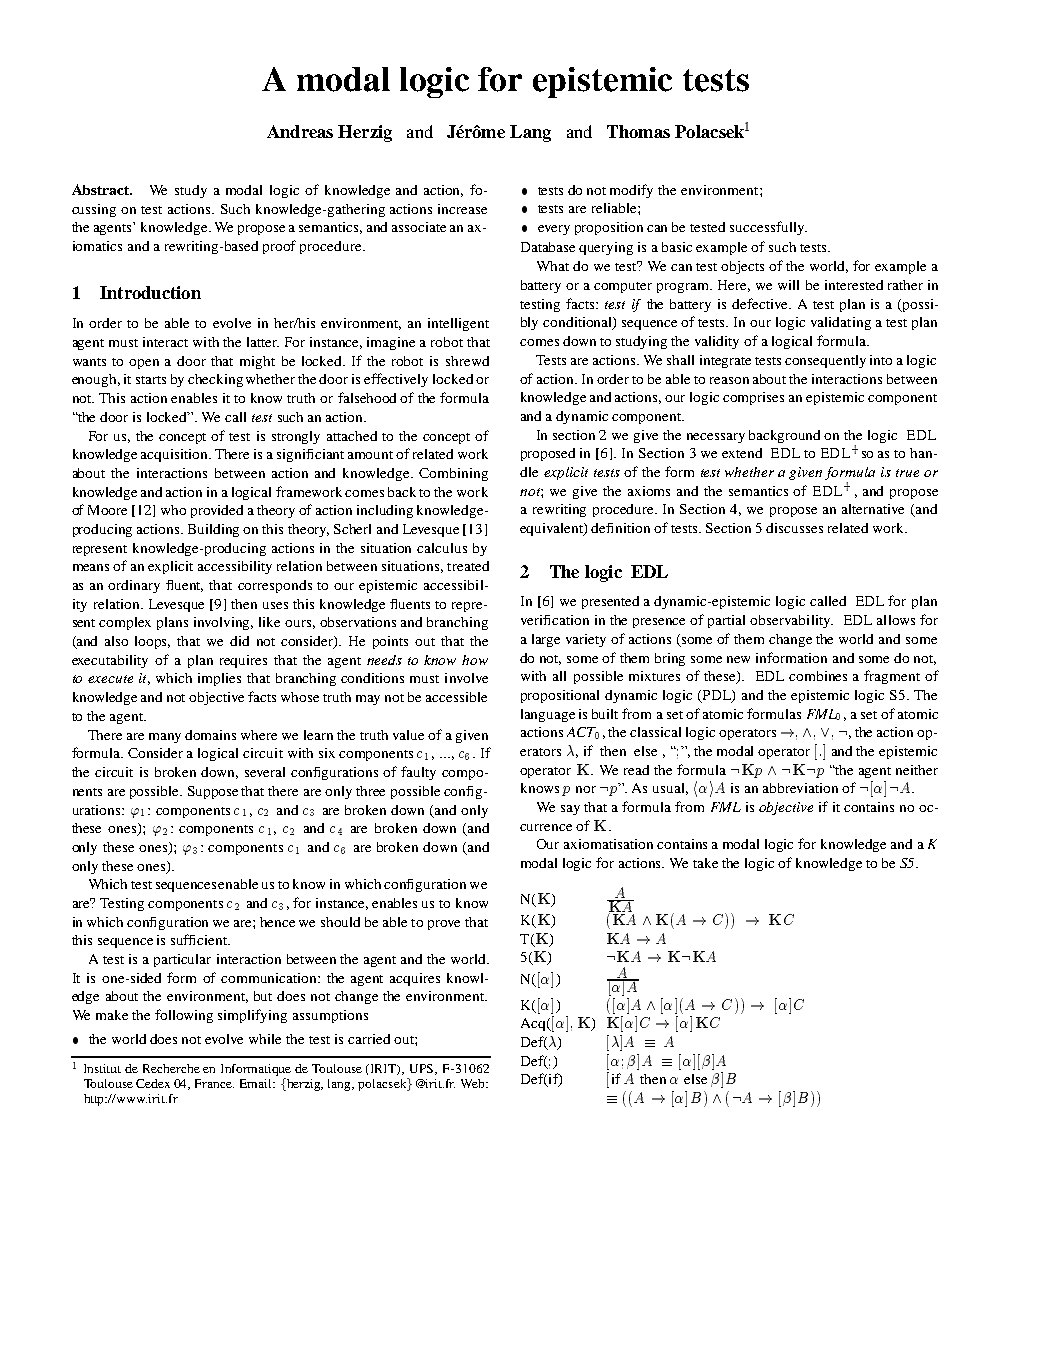 The width and height of the screenshot is (1044, 1352). Describe the element at coordinates (101, 189) in the screenshot. I see `Abstract` at that location.
